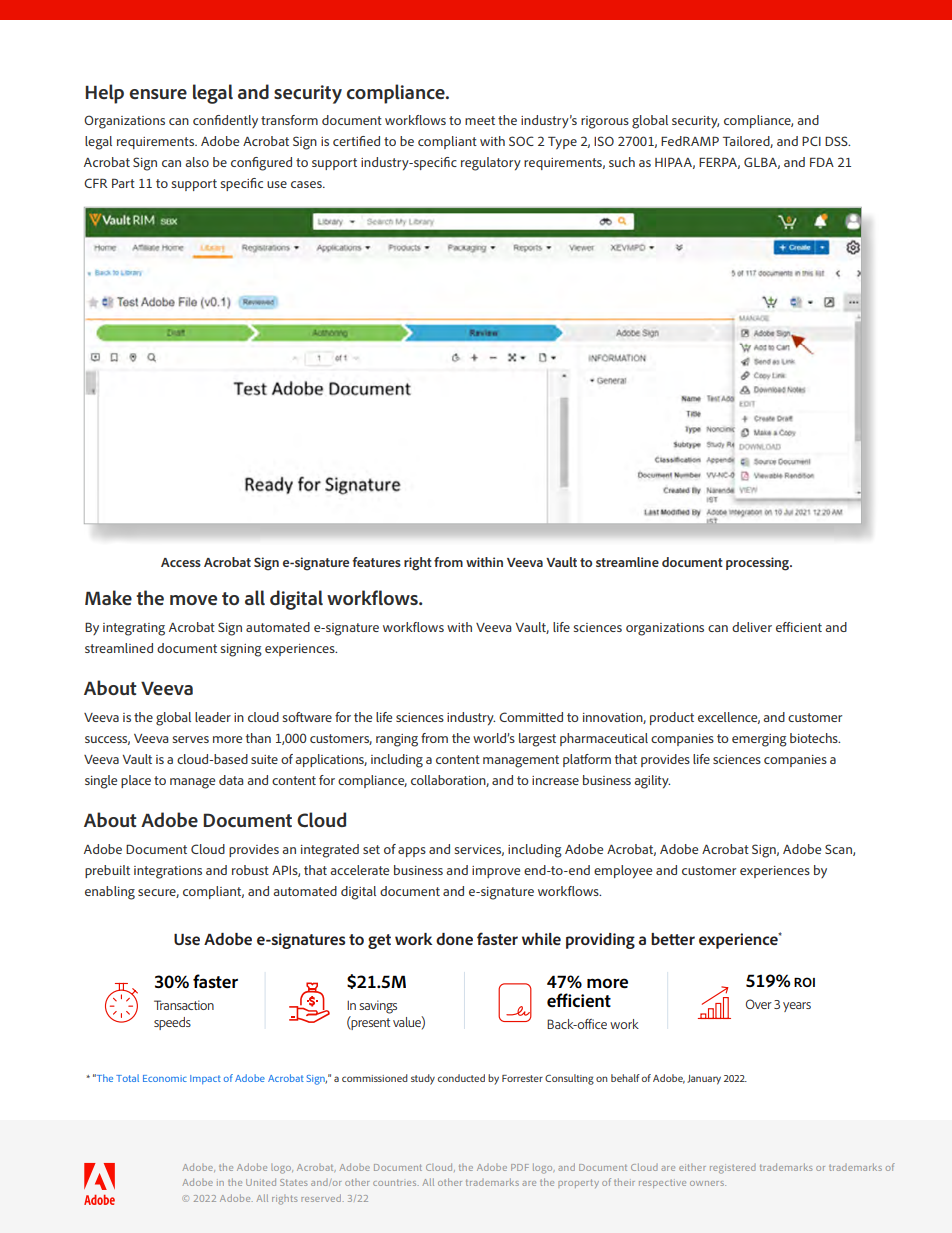  I want to click on confidently, so click(225, 121).
